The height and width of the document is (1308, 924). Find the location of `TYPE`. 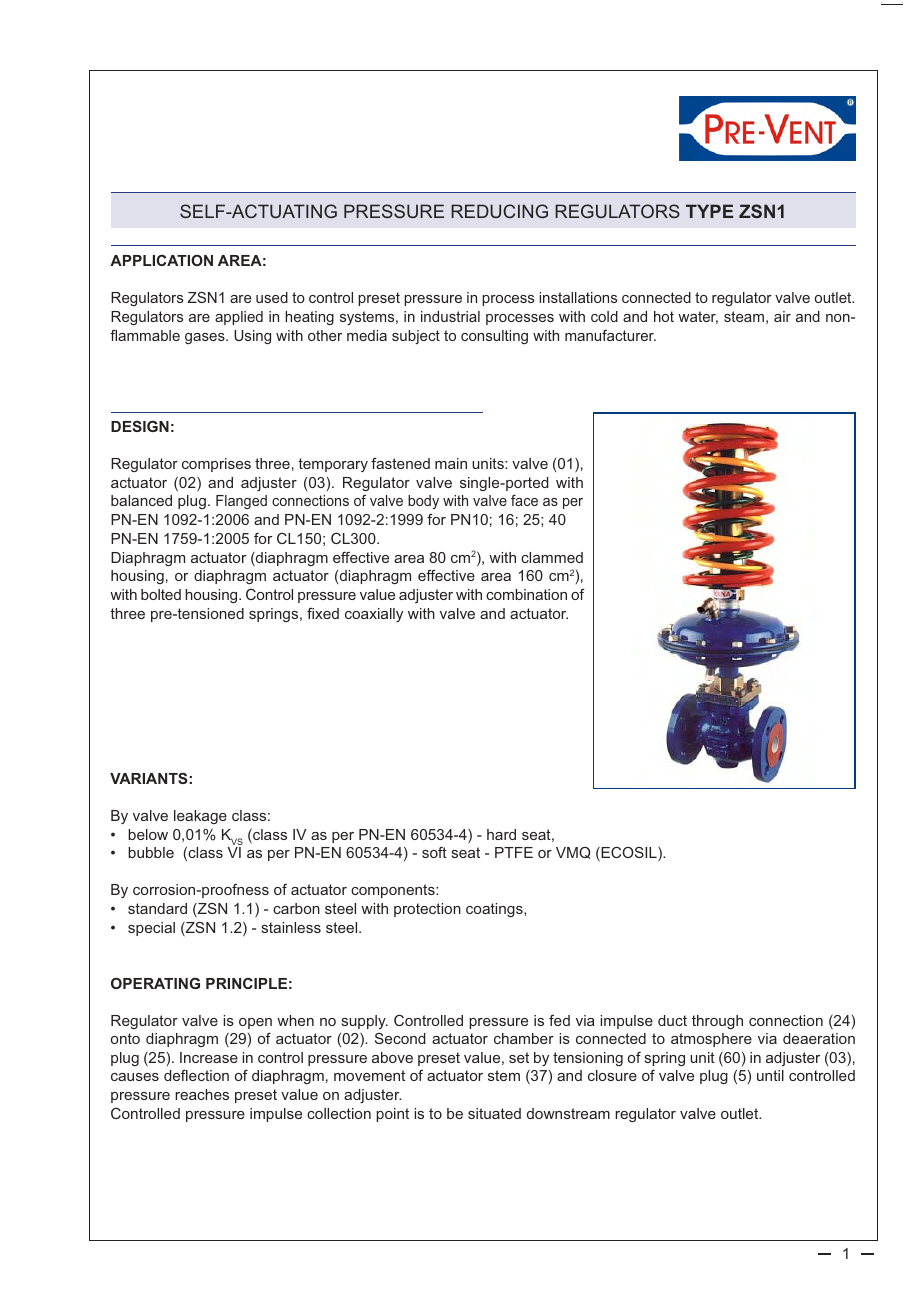

TYPE is located at coordinates (709, 211).
